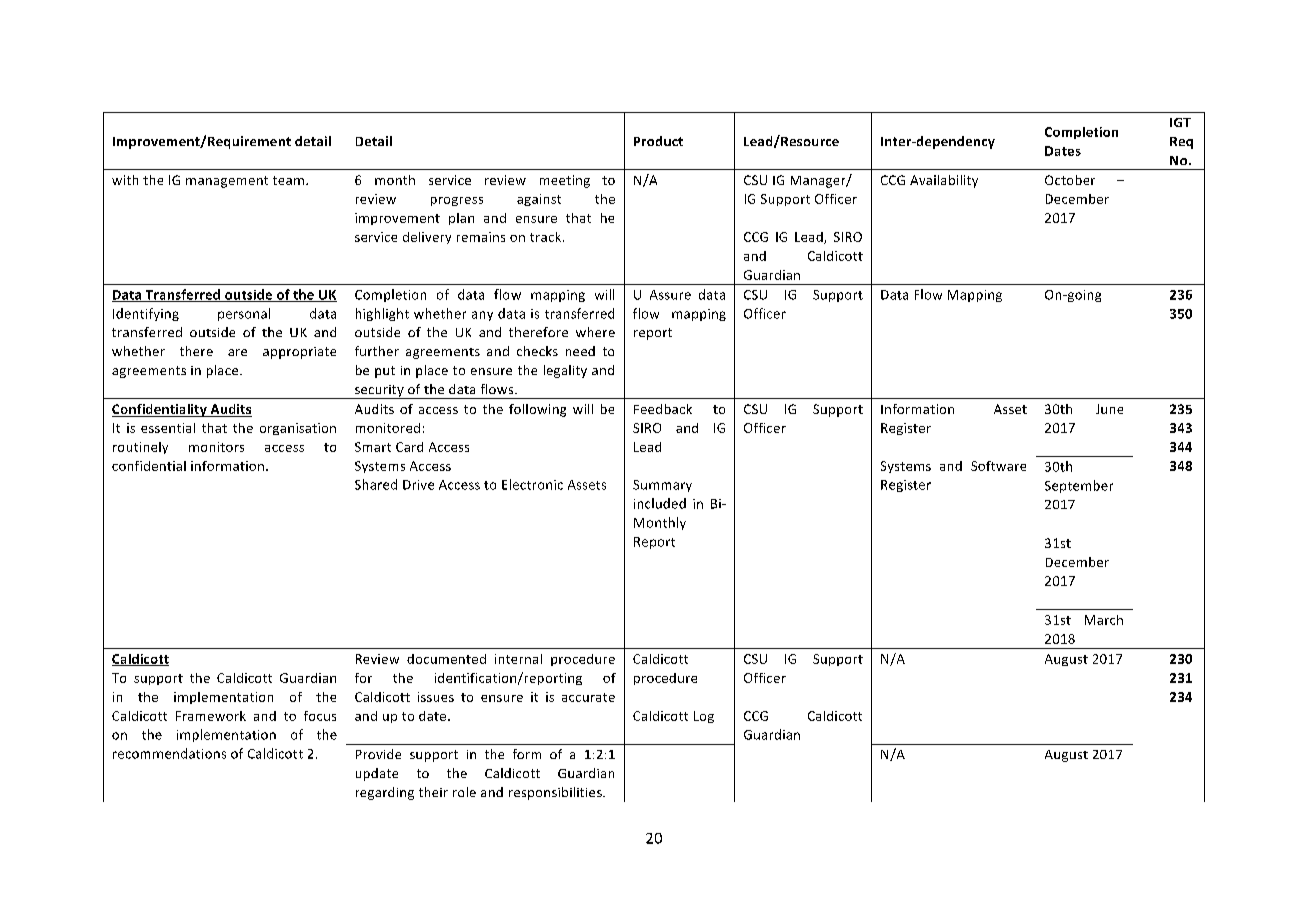 The height and width of the page is (924, 1308). Describe the element at coordinates (658, 141) in the page. I see `Product` at that location.
